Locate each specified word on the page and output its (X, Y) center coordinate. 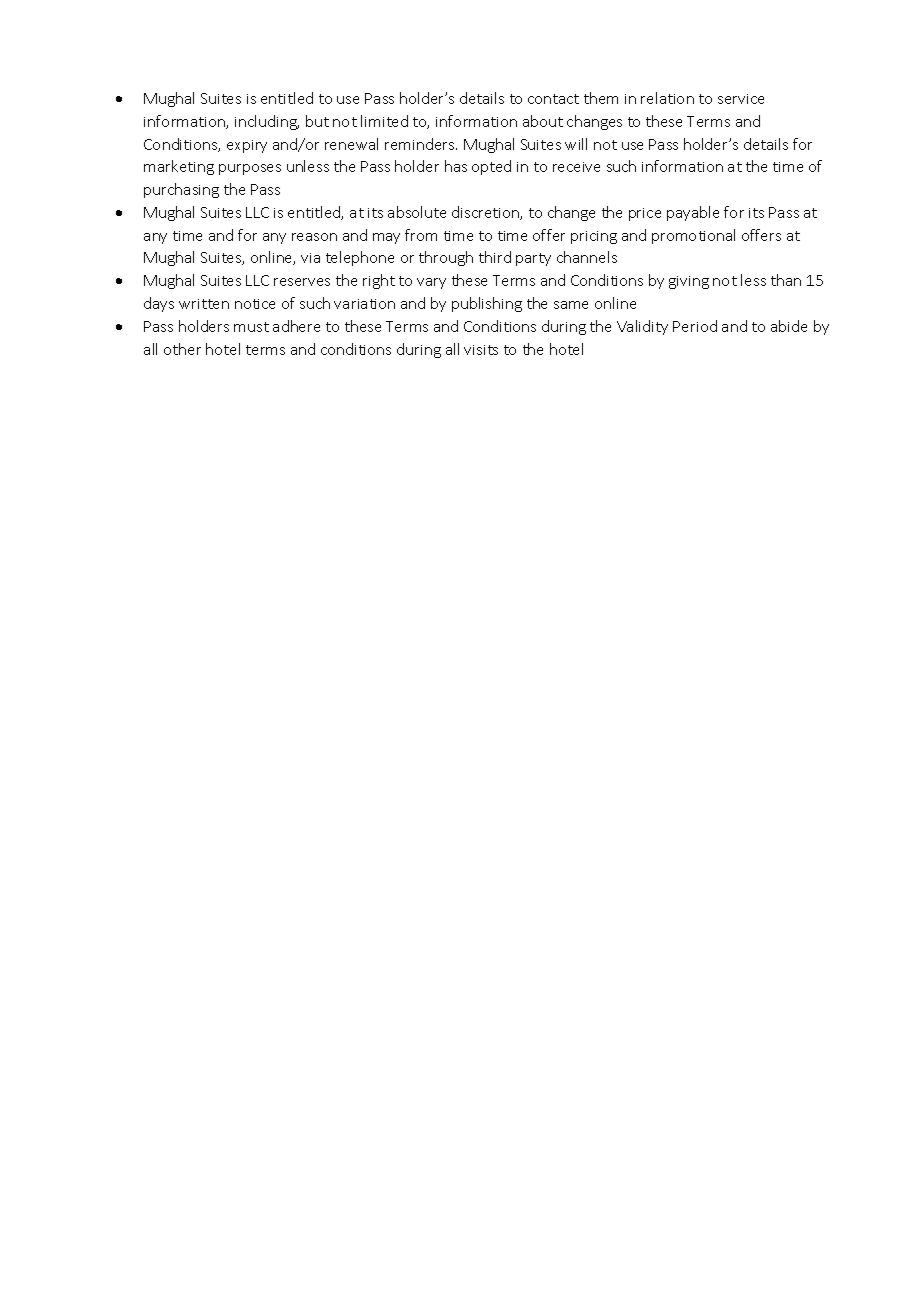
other (182, 349)
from (421, 235)
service (741, 99)
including (267, 122)
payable (693, 213)
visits (481, 350)
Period (695, 326)
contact (553, 99)
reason (314, 237)
